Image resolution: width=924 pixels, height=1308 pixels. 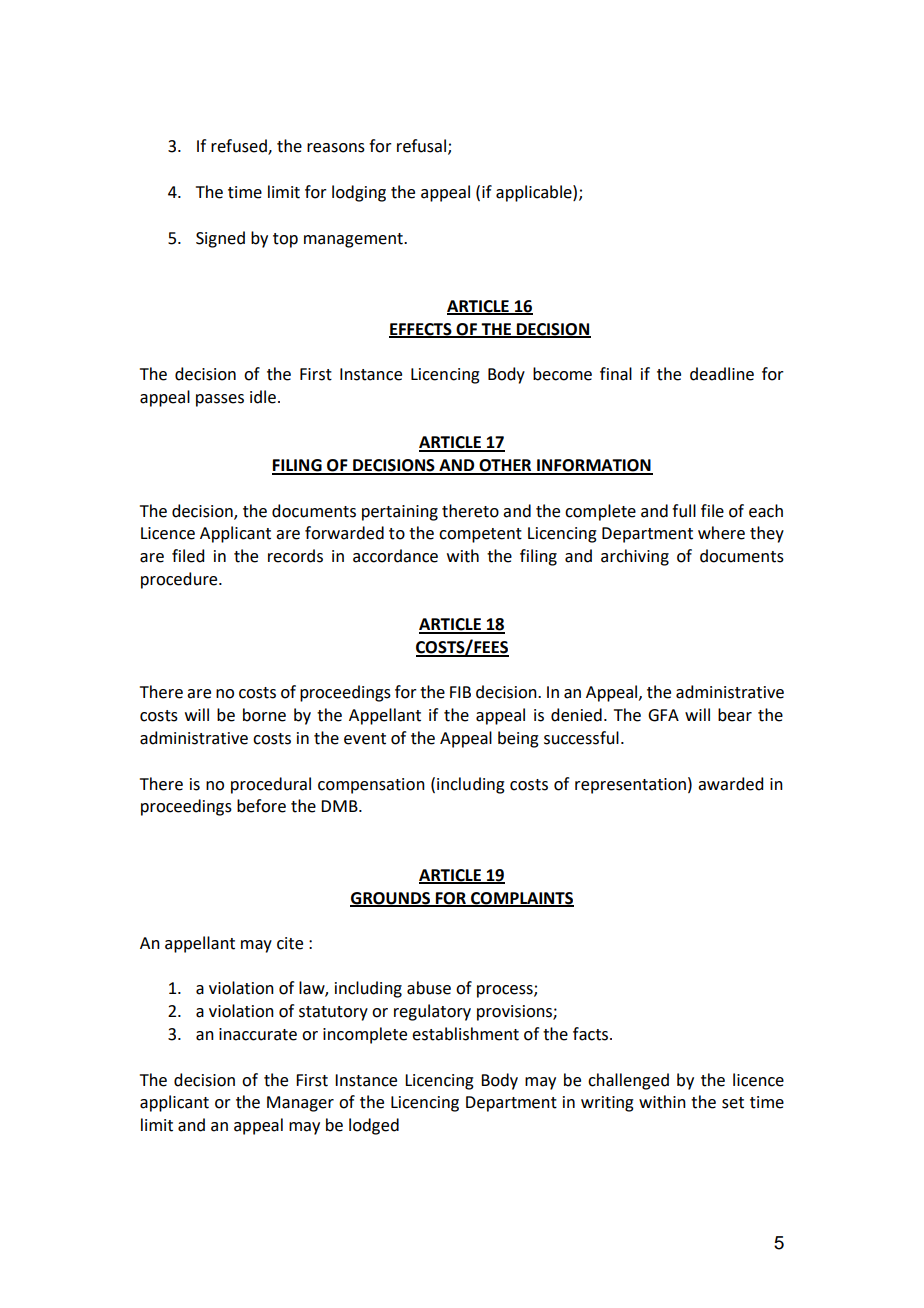 What do you see at coordinates (264, 715) in the page?
I see `borne` at bounding box center [264, 715].
